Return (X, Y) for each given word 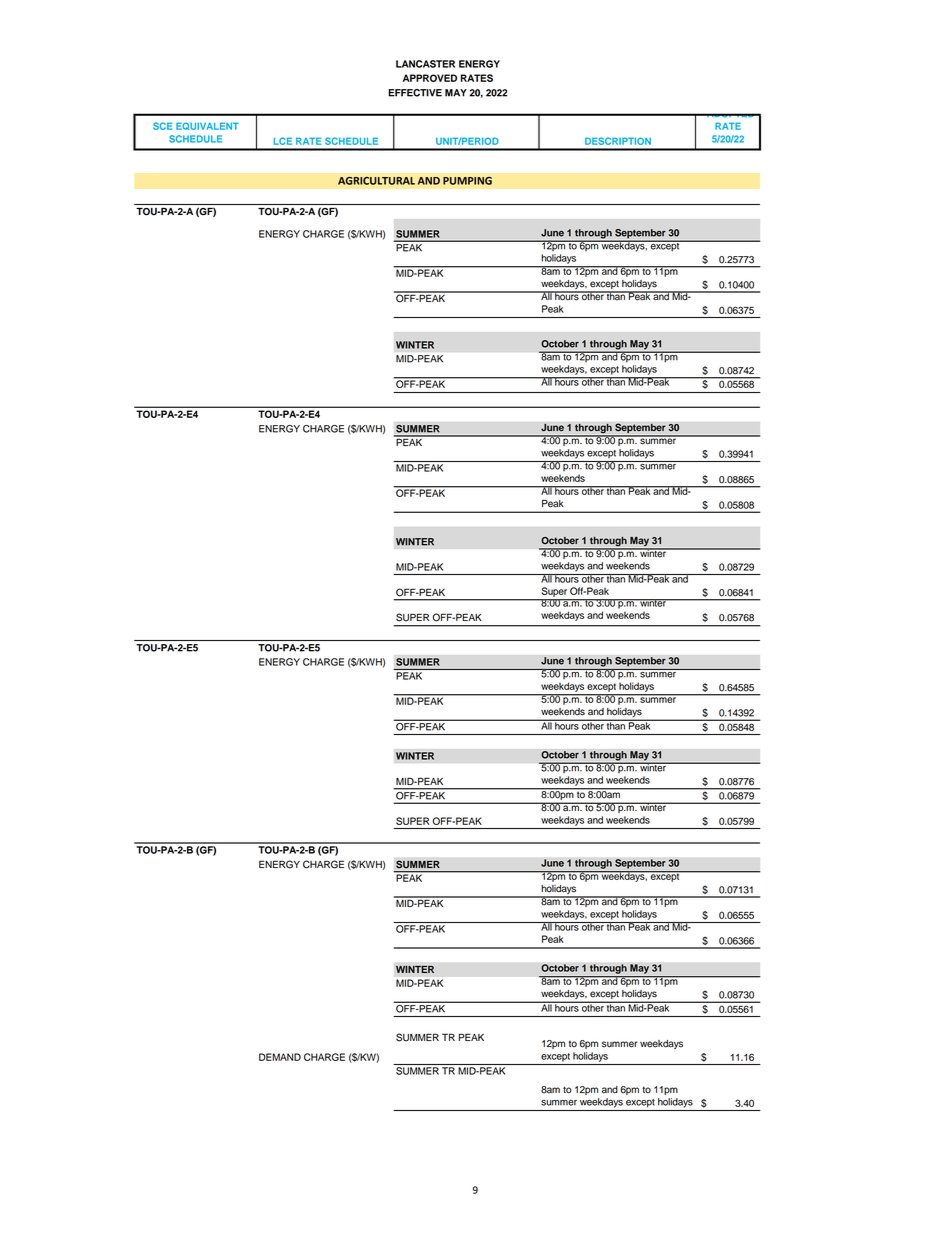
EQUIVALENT (207, 126)
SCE (162, 126)
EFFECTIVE (415, 93)
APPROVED (430, 78)
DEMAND (280, 1057)
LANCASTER (425, 64)
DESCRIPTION (618, 141)
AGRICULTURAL (376, 181)
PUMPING (467, 181)
